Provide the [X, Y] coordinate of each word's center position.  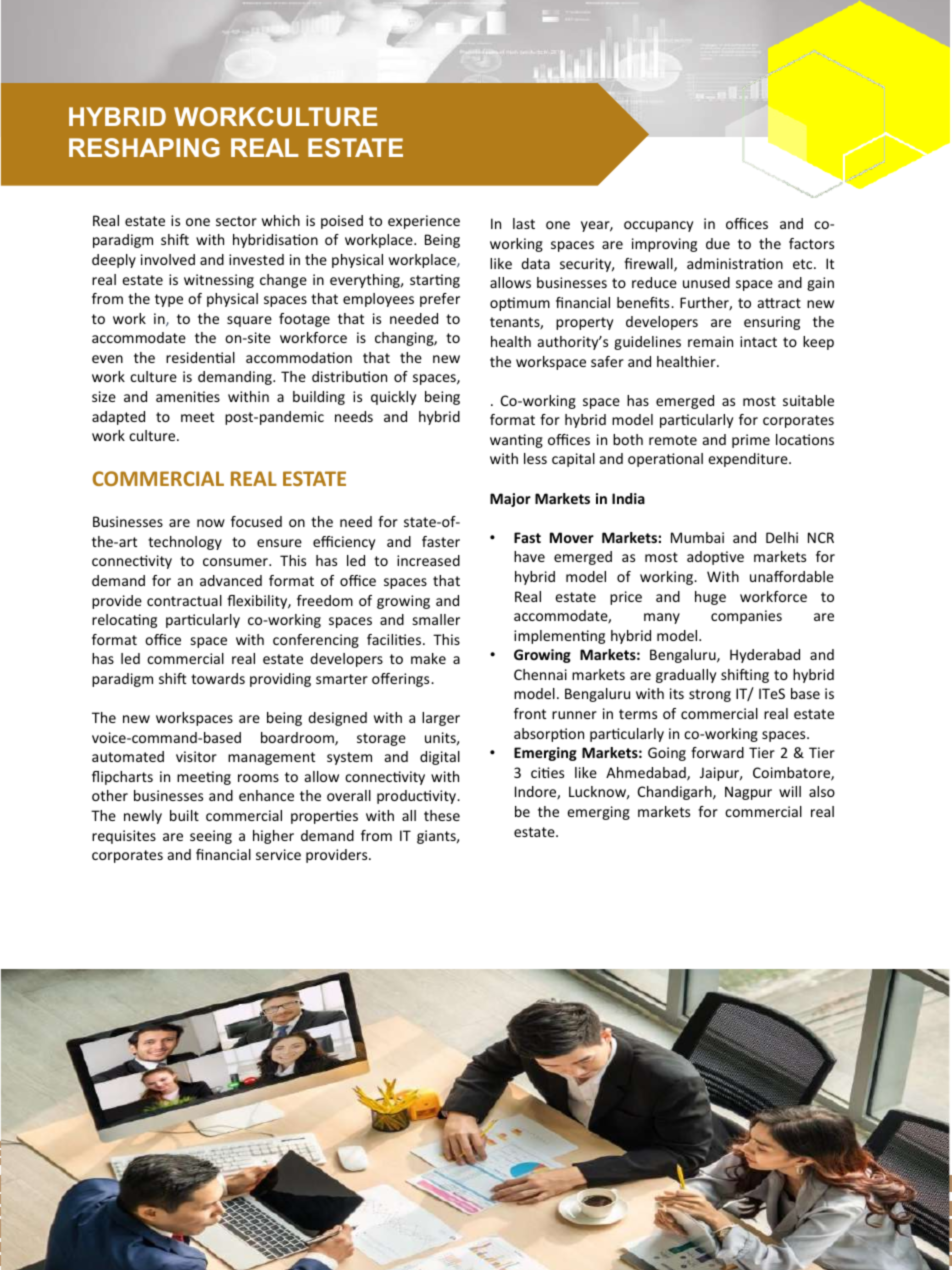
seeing [211, 837]
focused [256, 521]
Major [510, 500]
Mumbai [697, 537]
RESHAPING [144, 147]
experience [424, 222]
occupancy [658, 226]
